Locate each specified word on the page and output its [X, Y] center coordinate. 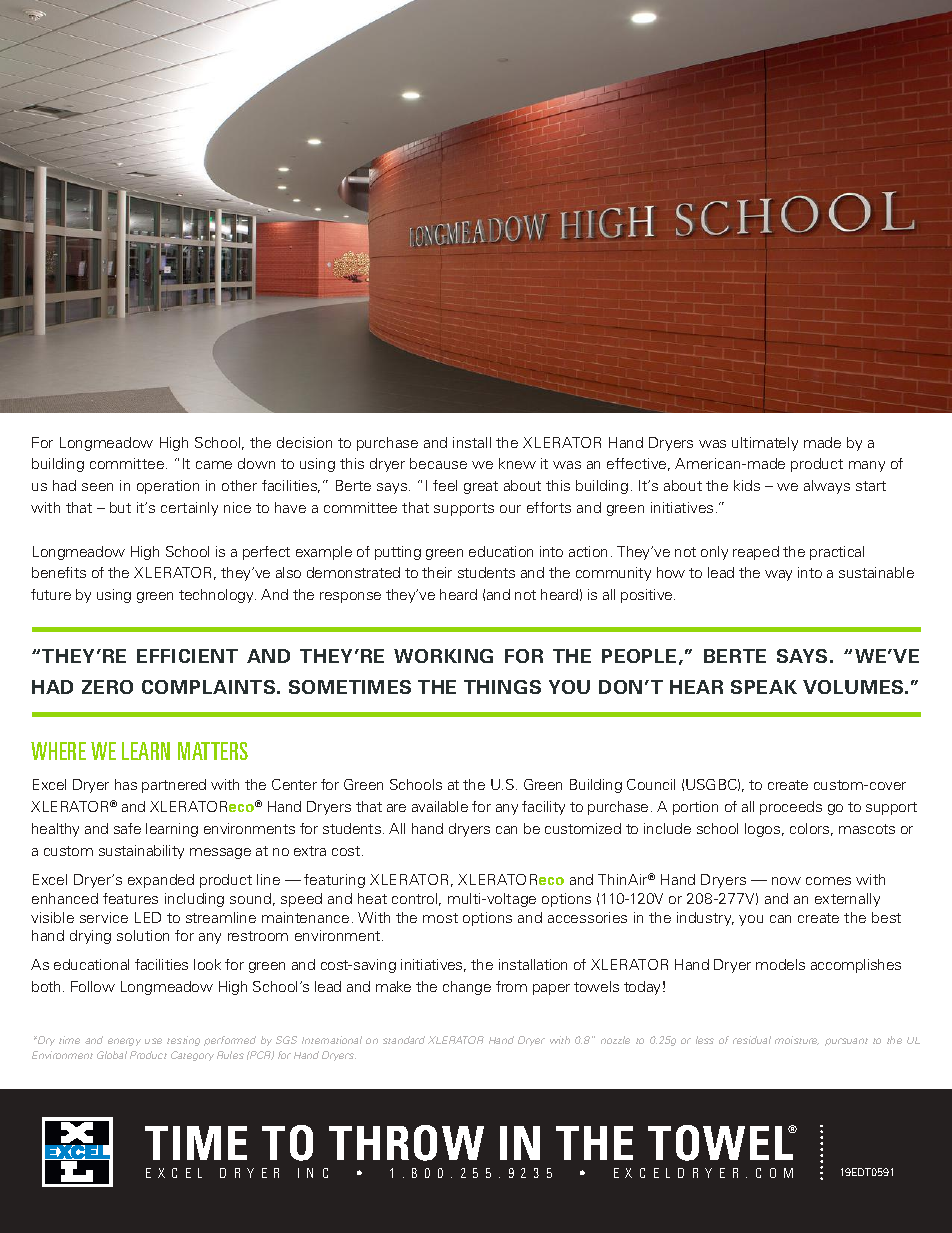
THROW [406, 1143]
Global [112, 1055]
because [438, 463]
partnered [174, 786]
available [440, 806]
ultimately [765, 444]
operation [168, 487]
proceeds [791, 808]
